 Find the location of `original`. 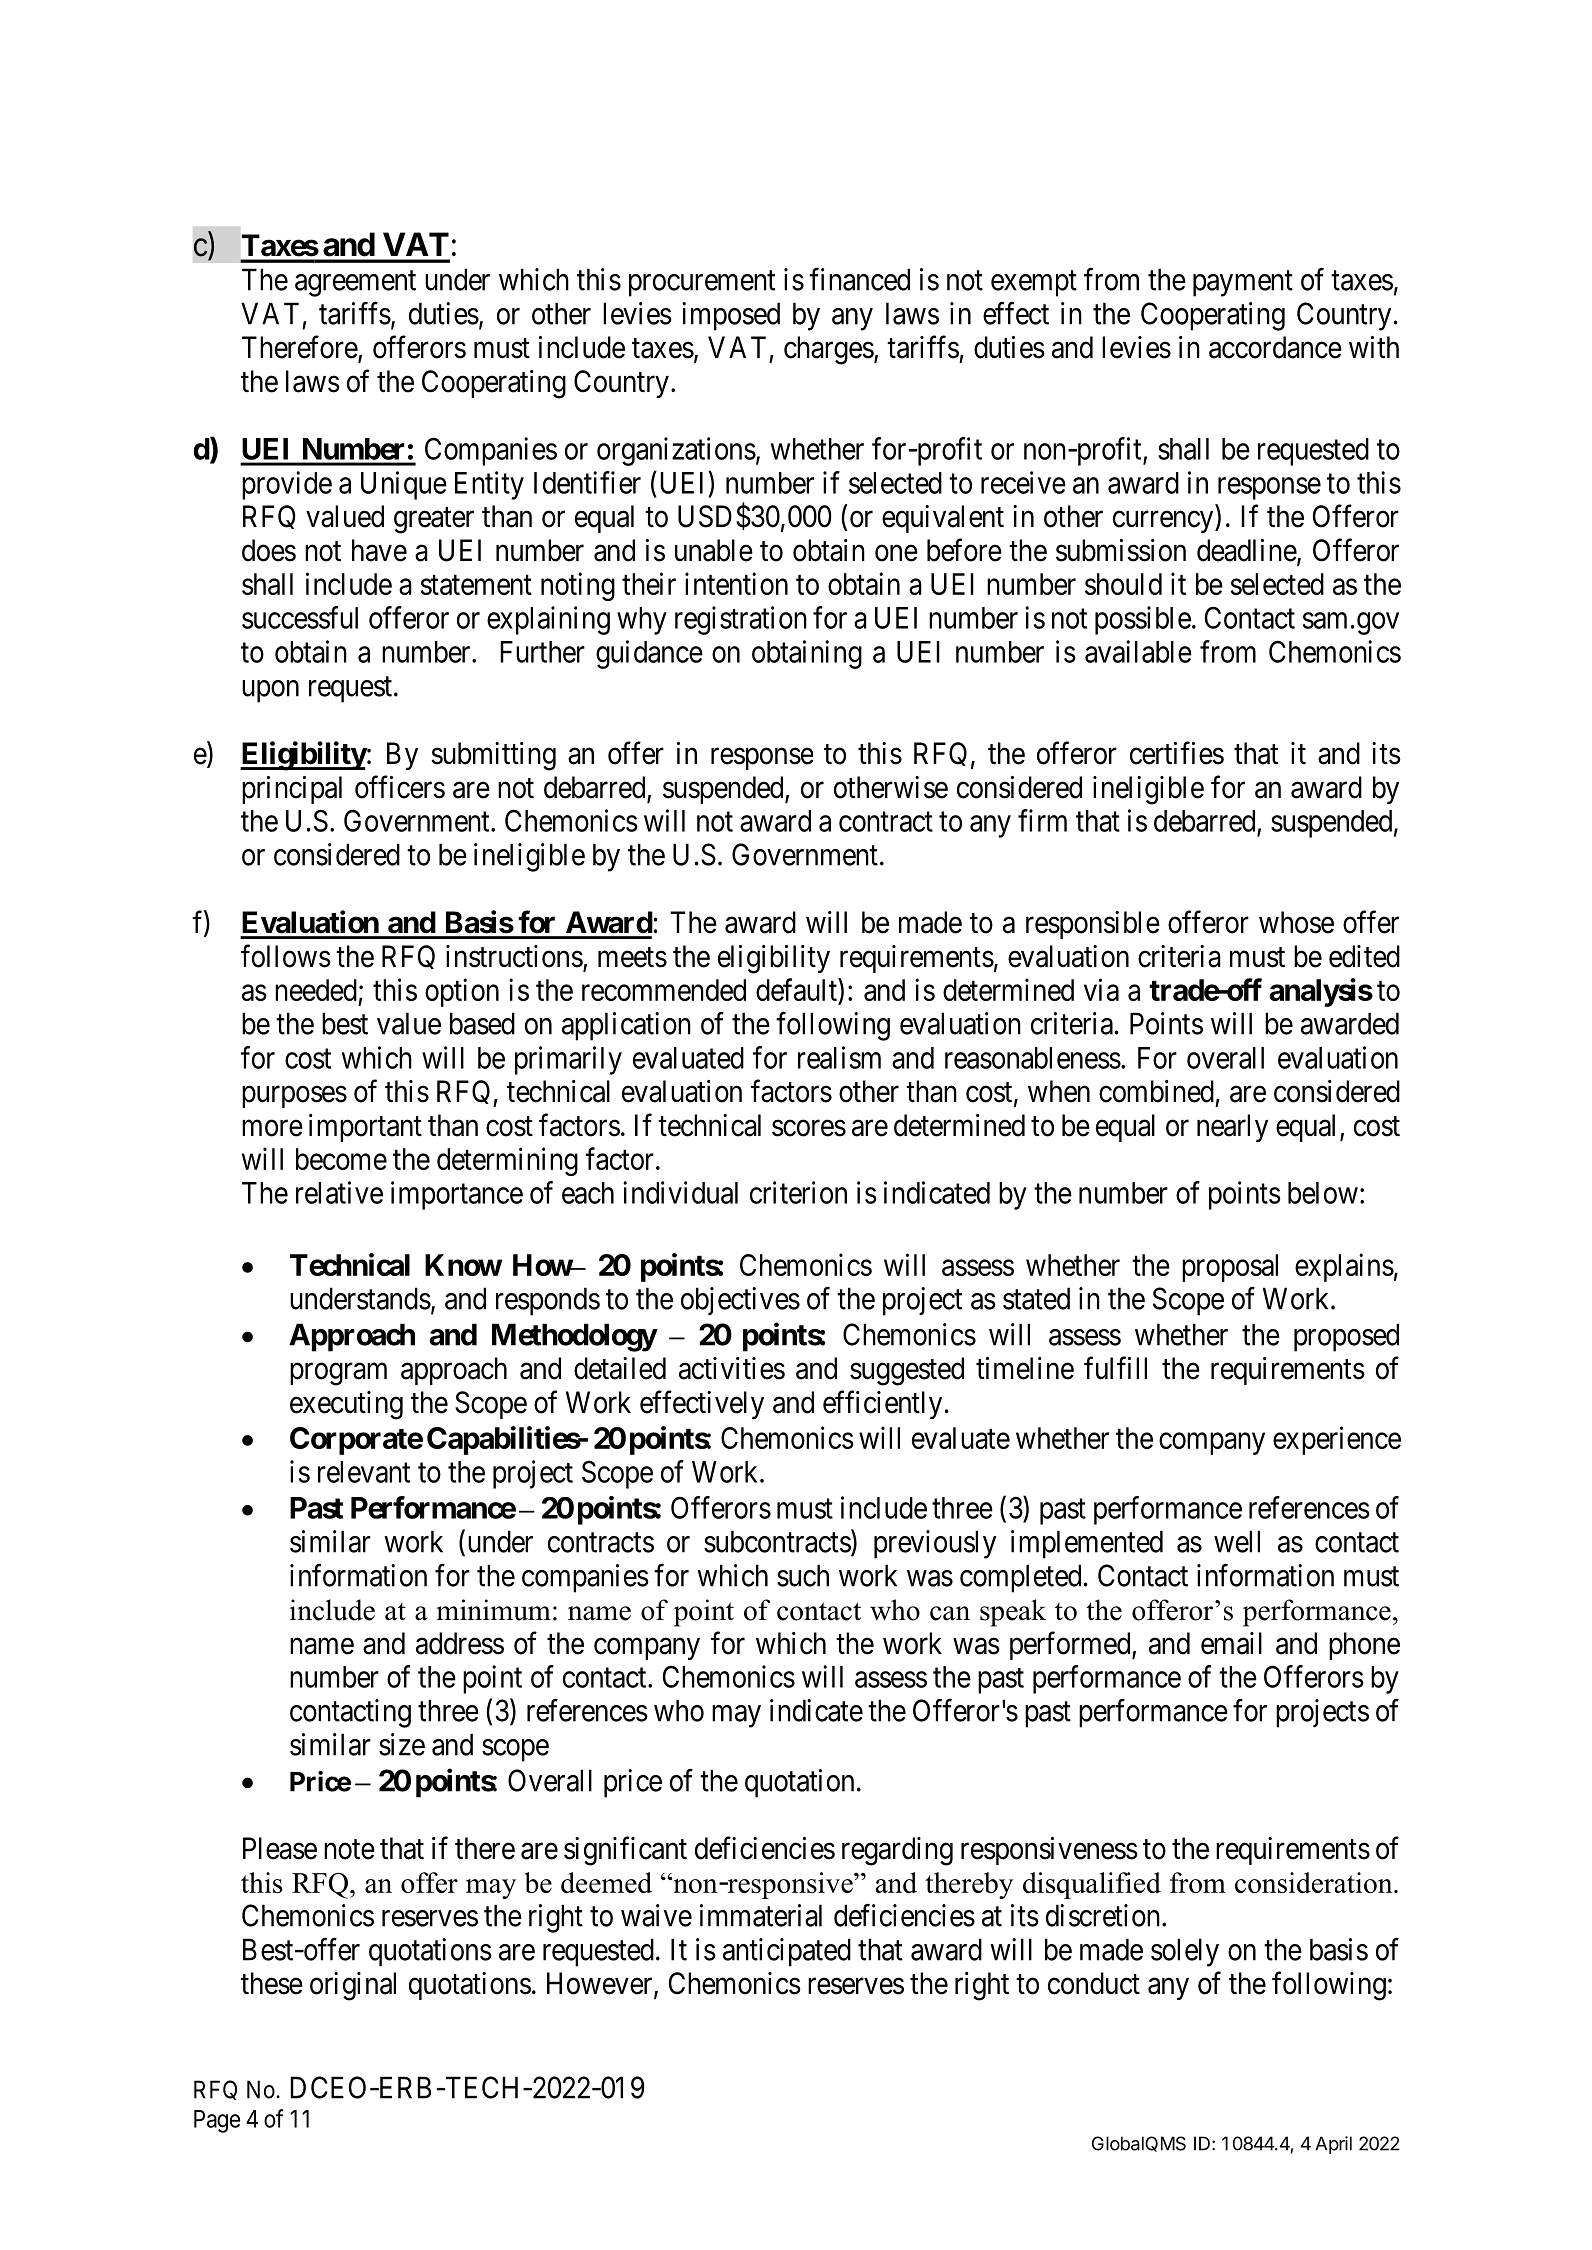

original is located at coordinates (353, 1986).
